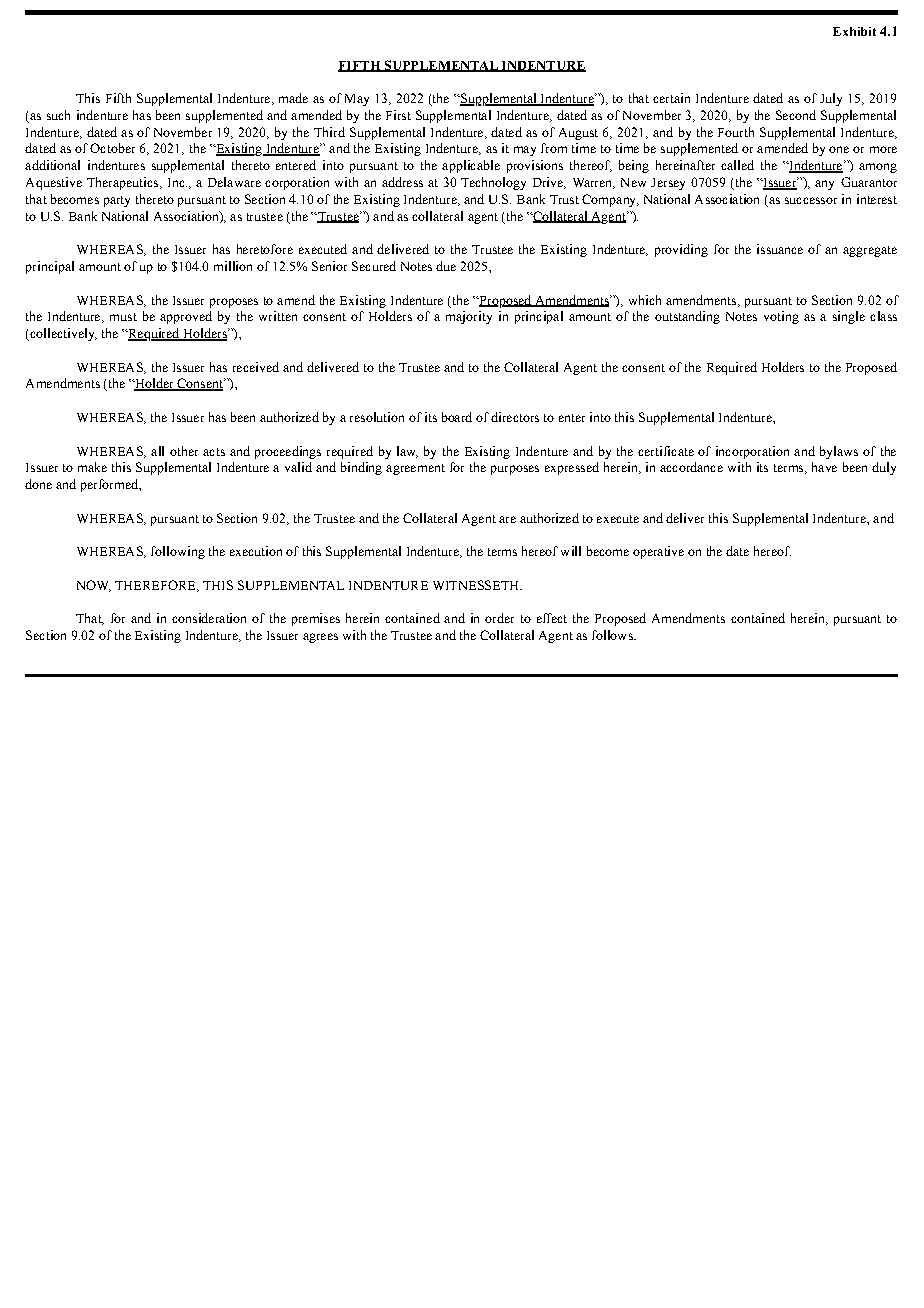  What do you see at coordinates (811, 200) in the page?
I see `successor` at bounding box center [811, 200].
